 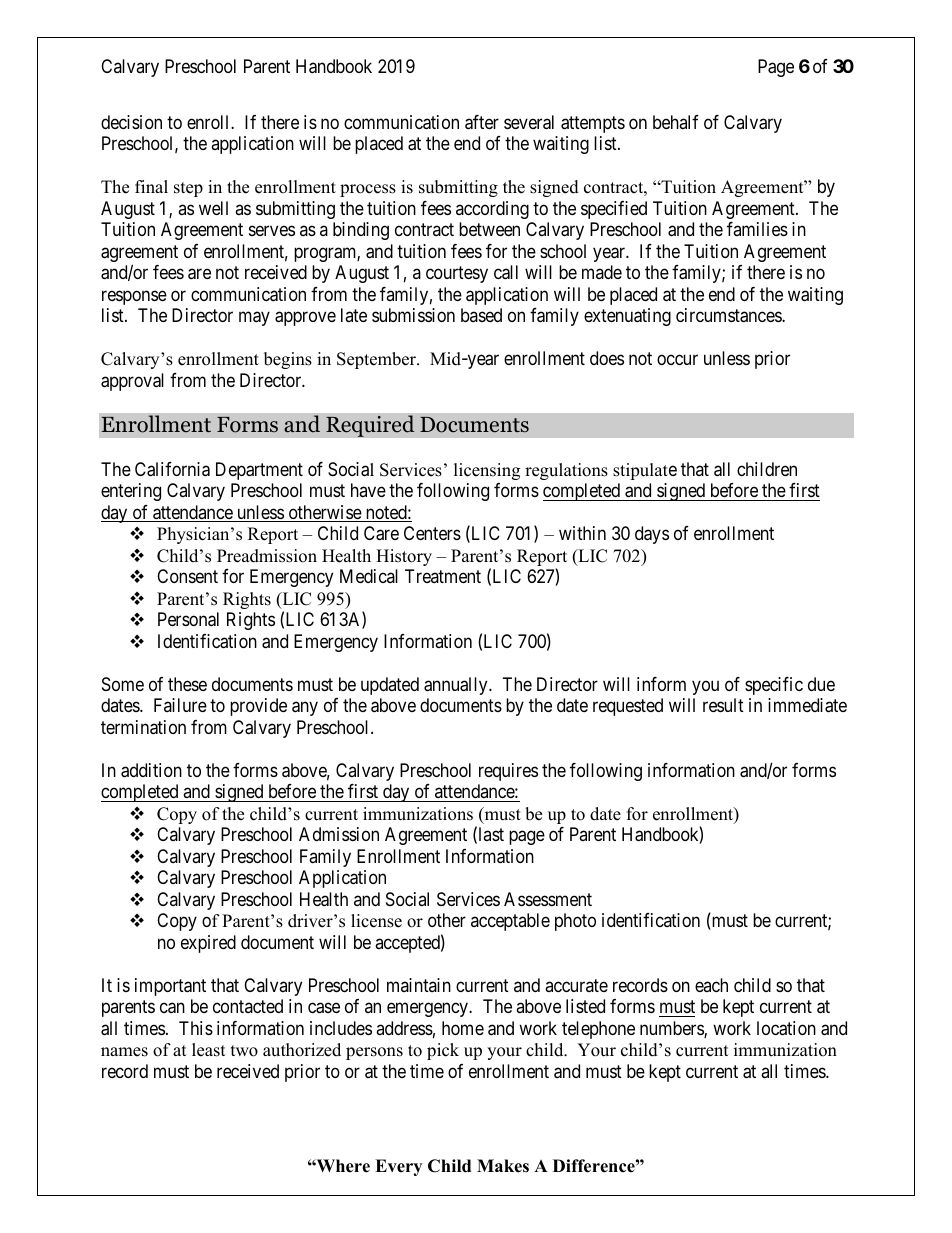 What do you see at coordinates (481, 315) in the screenshot?
I see `based` at bounding box center [481, 315].
